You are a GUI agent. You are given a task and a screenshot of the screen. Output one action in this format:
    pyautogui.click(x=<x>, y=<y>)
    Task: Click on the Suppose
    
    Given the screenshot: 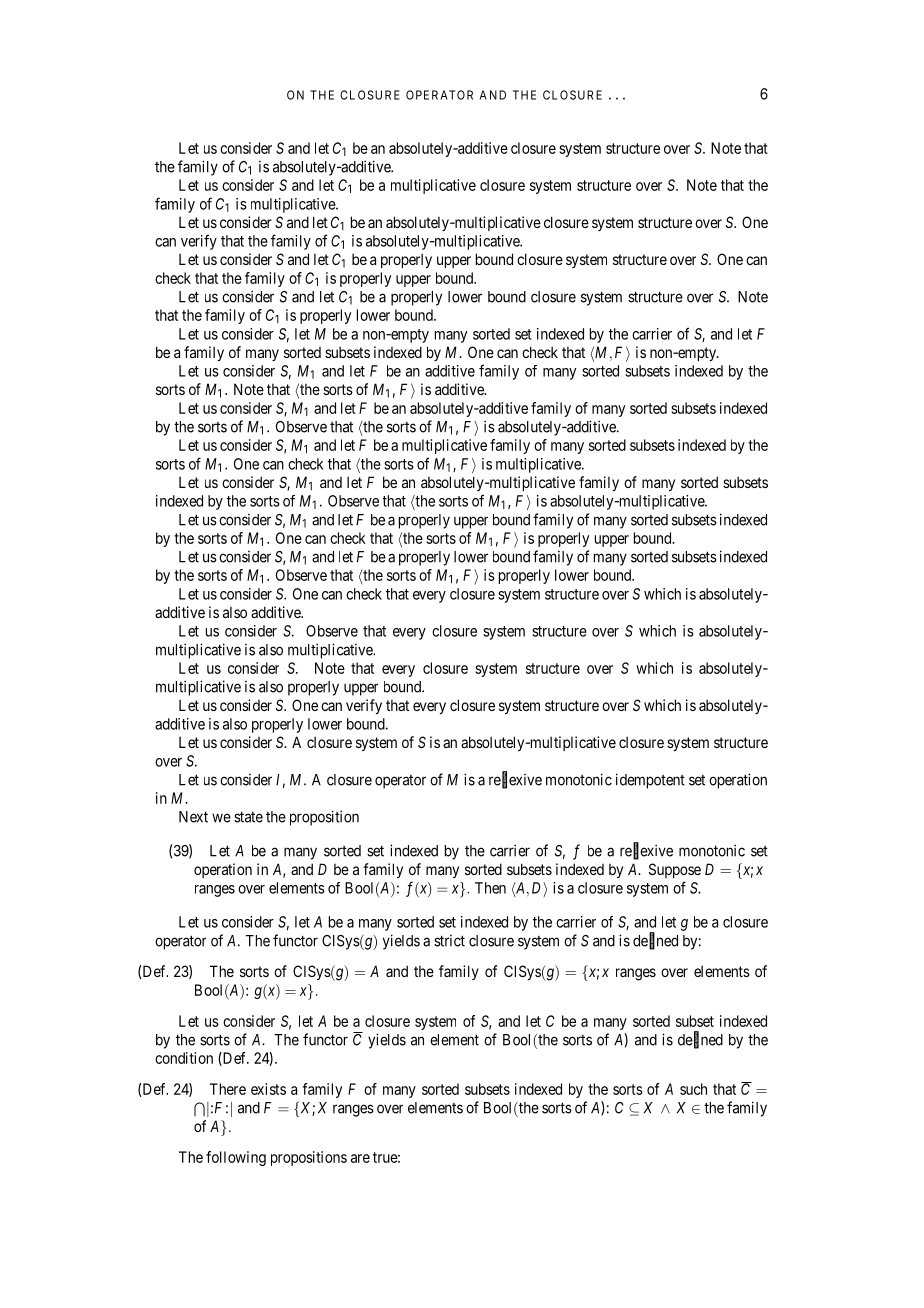 What is the action you would take?
    pyautogui.click(x=675, y=870)
